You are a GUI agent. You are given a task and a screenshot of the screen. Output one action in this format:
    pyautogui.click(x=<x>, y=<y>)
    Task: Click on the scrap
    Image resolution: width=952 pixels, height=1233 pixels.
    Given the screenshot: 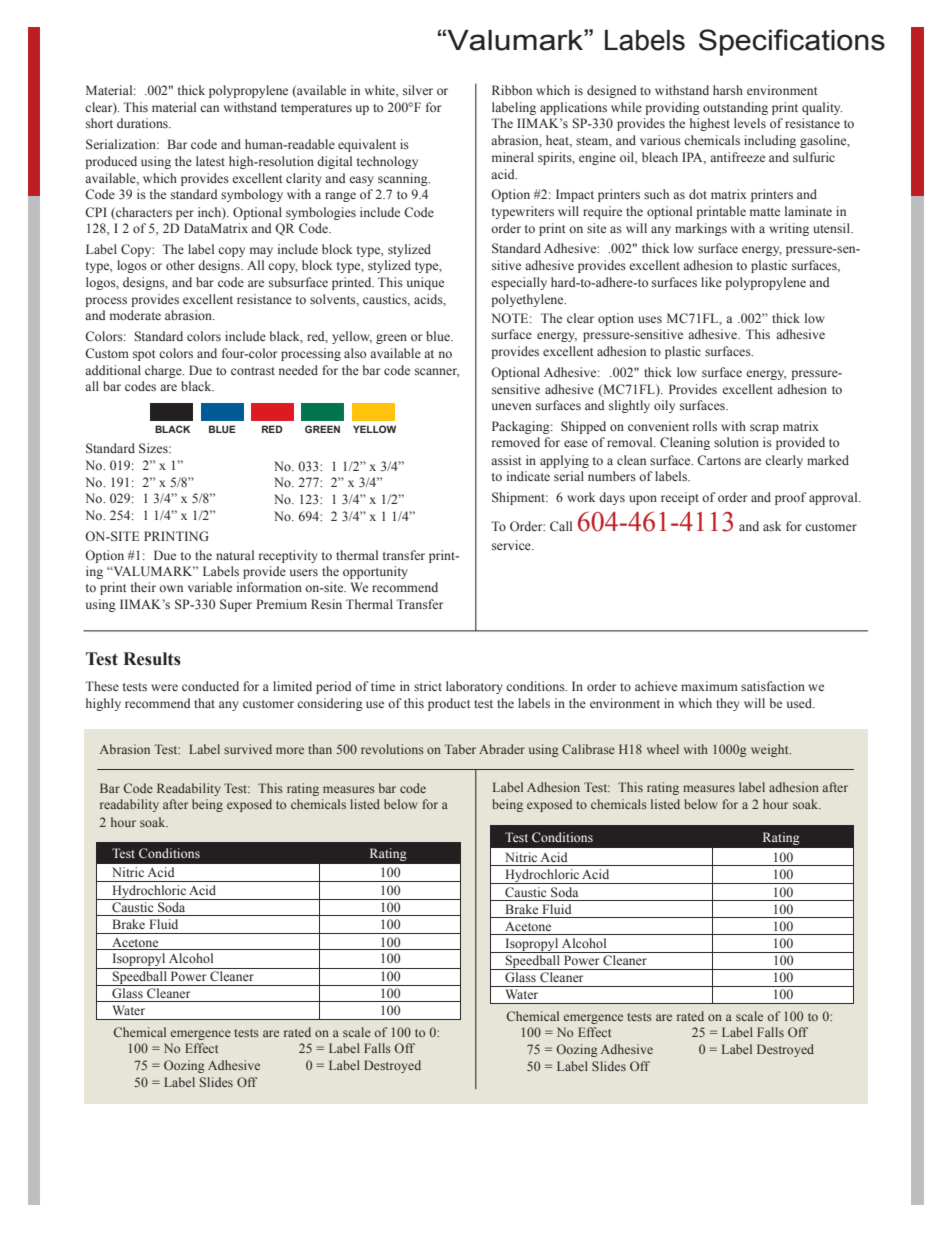 What is the action you would take?
    pyautogui.click(x=764, y=429)
